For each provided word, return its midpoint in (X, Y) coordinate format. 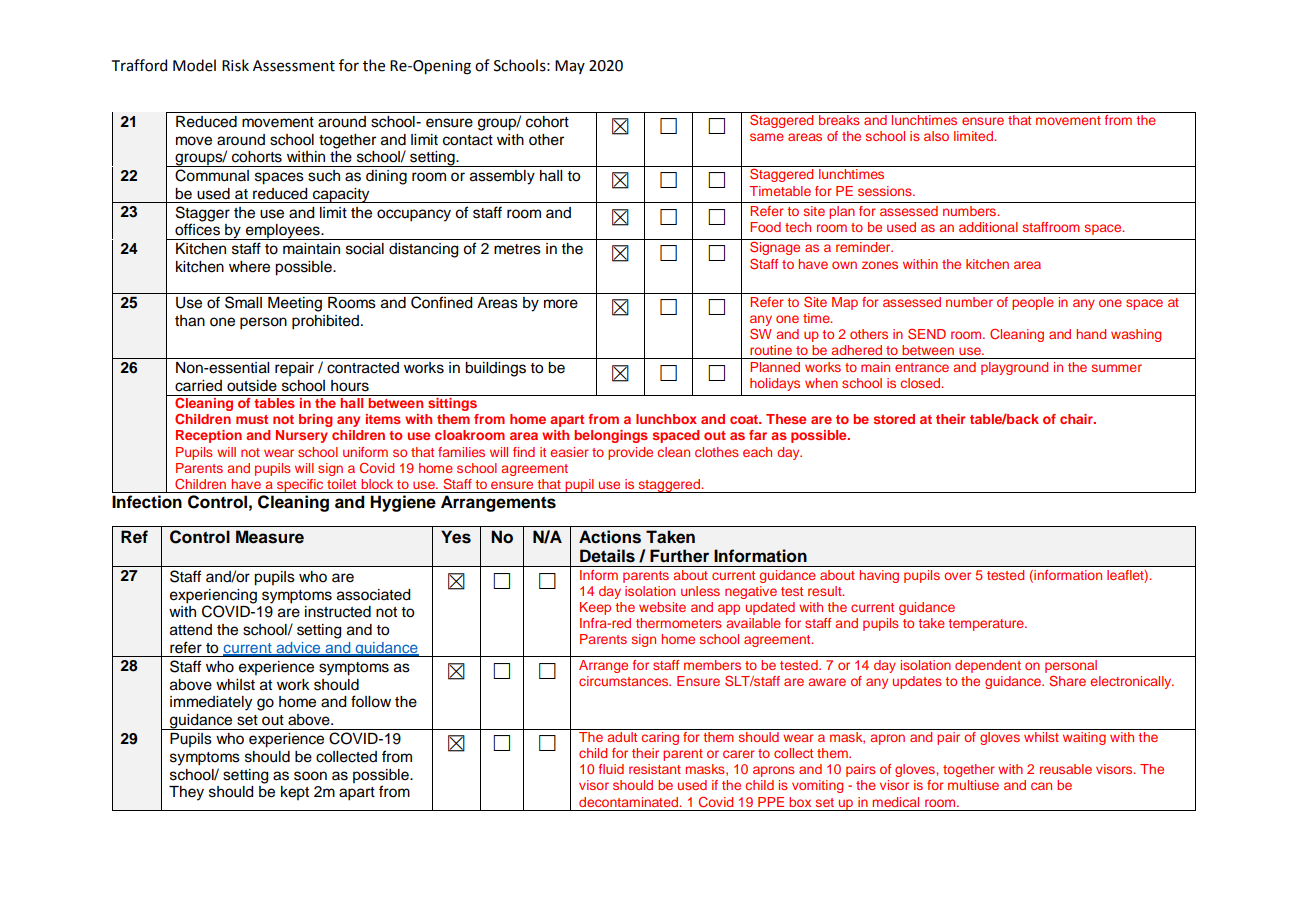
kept (295, 793)
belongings (611, 436)
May (570, 67)
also (936, 136)
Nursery (302, 436)
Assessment (294, 66)
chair (1077, 419)
